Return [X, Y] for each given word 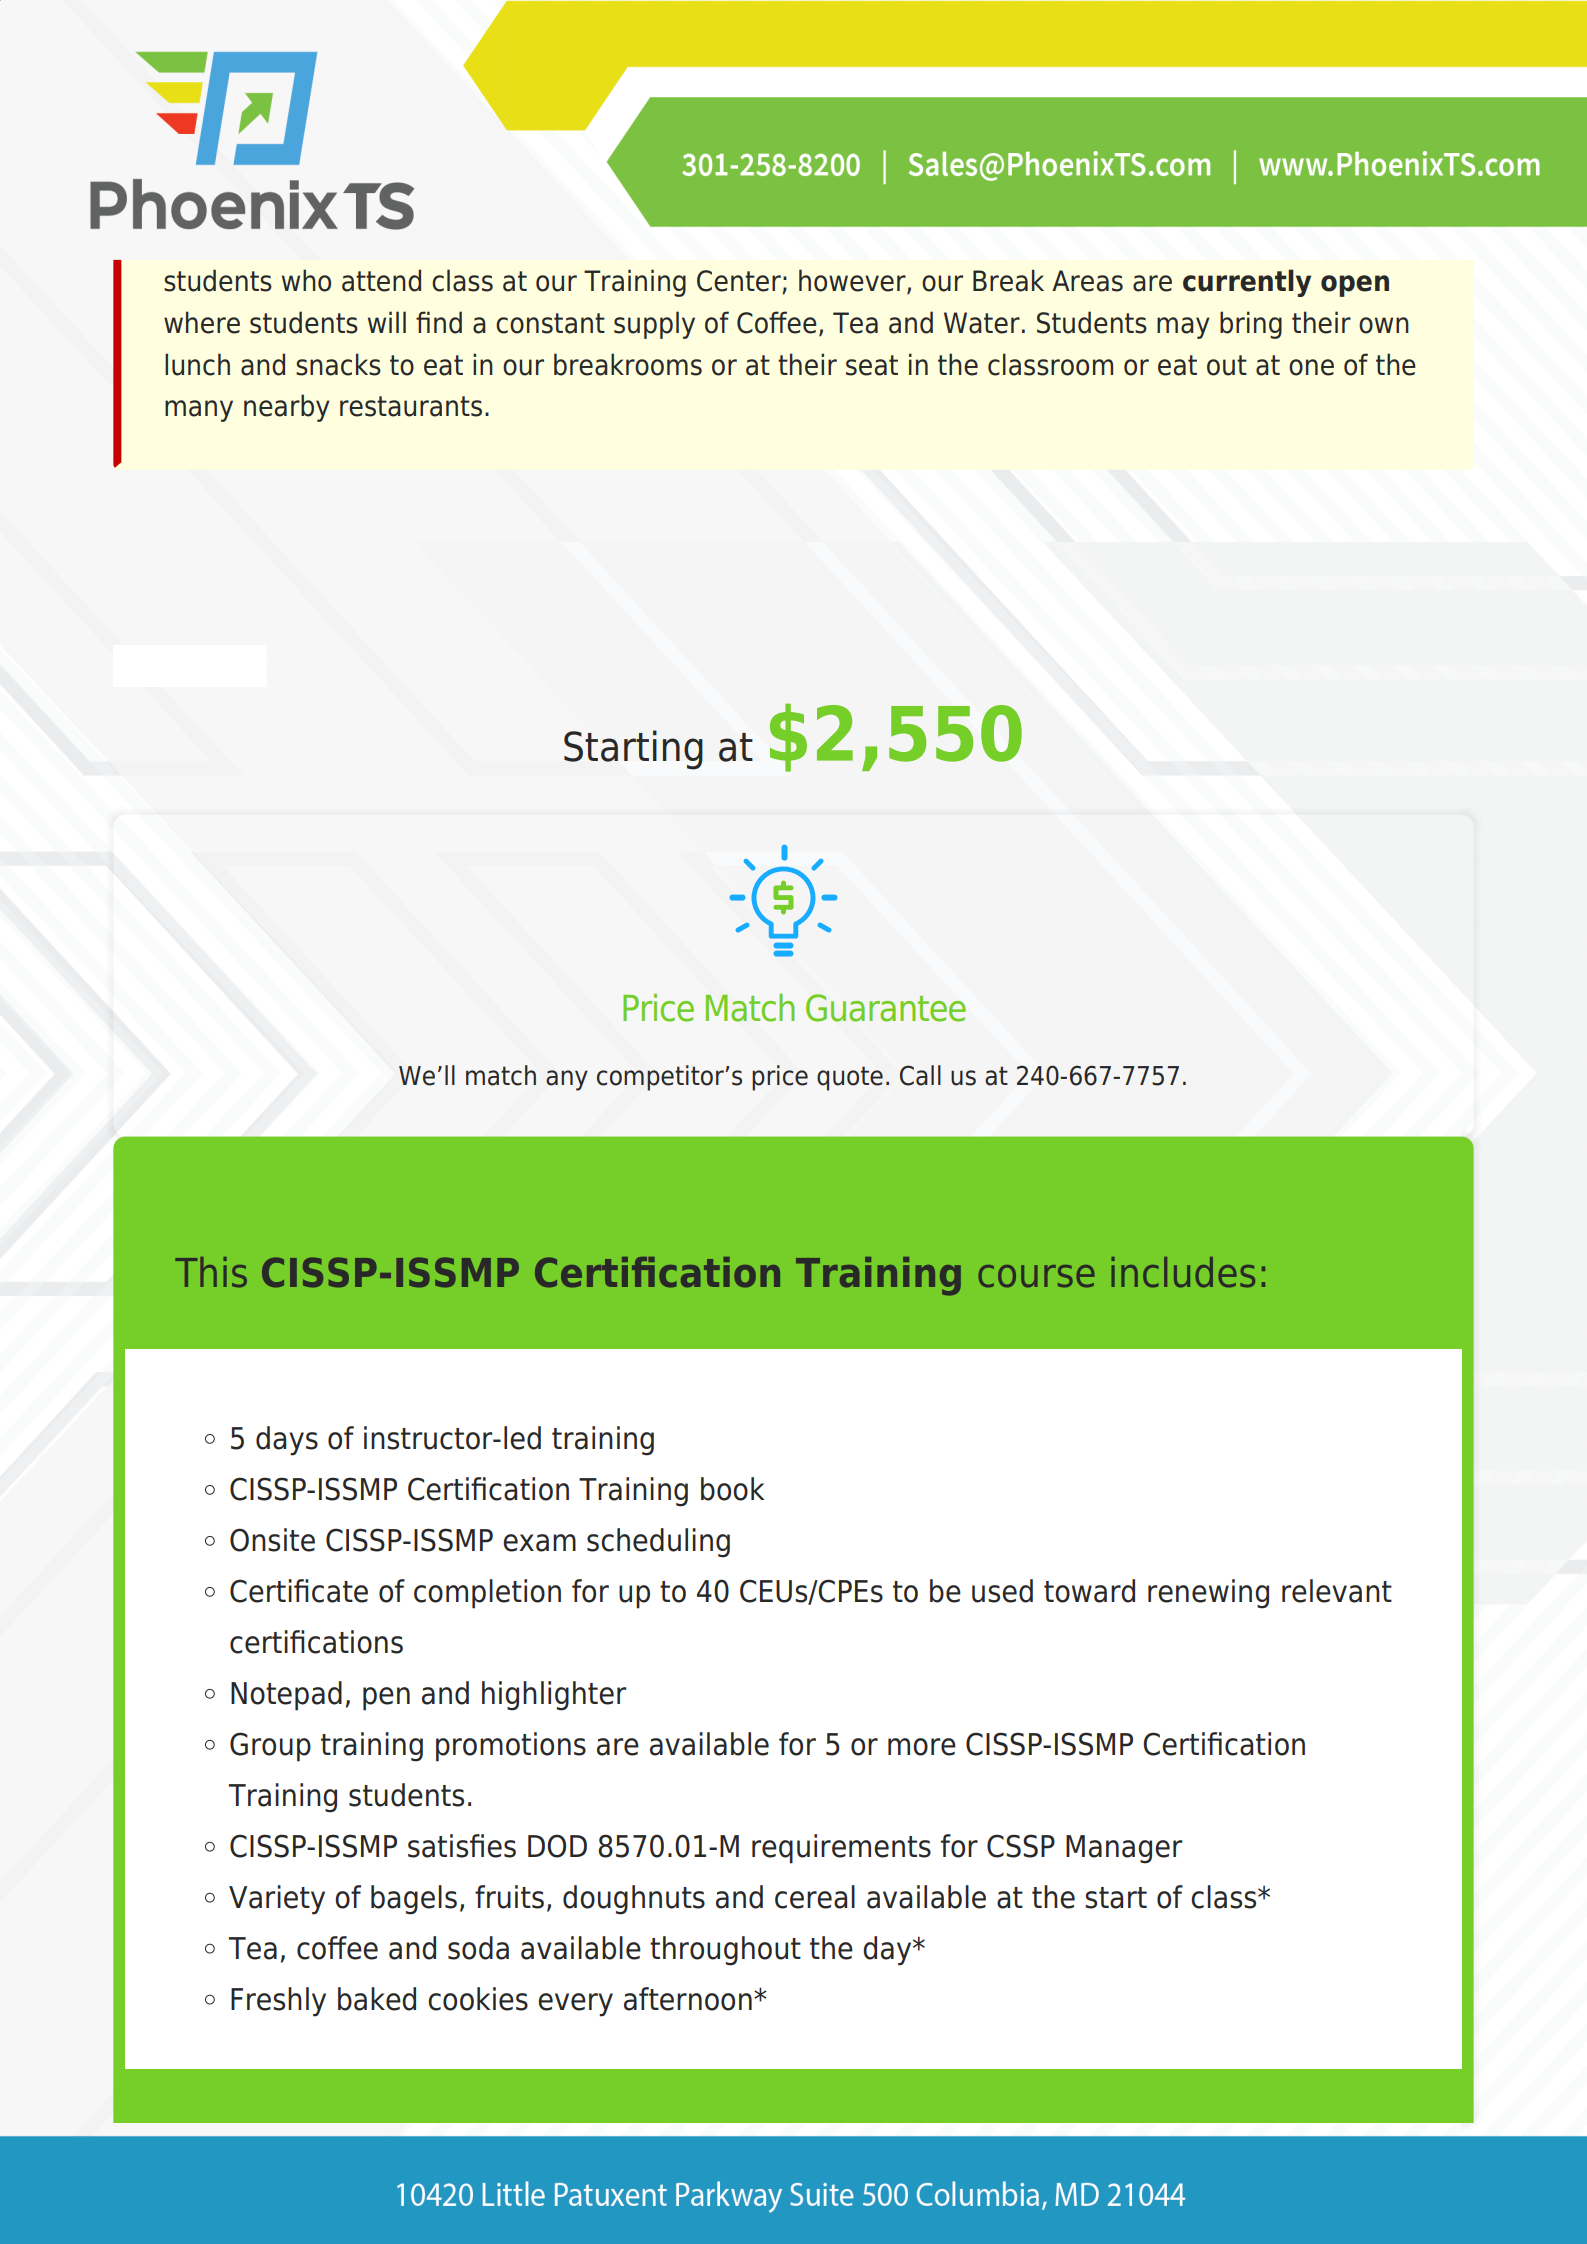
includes [1183, 1272]
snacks [338, 364]
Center [739, 281]
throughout [725, 1951]
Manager [1124, 1849]
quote [850, 1078]
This [211, 1272]
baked [377, 1999]
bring [1251, 325]
